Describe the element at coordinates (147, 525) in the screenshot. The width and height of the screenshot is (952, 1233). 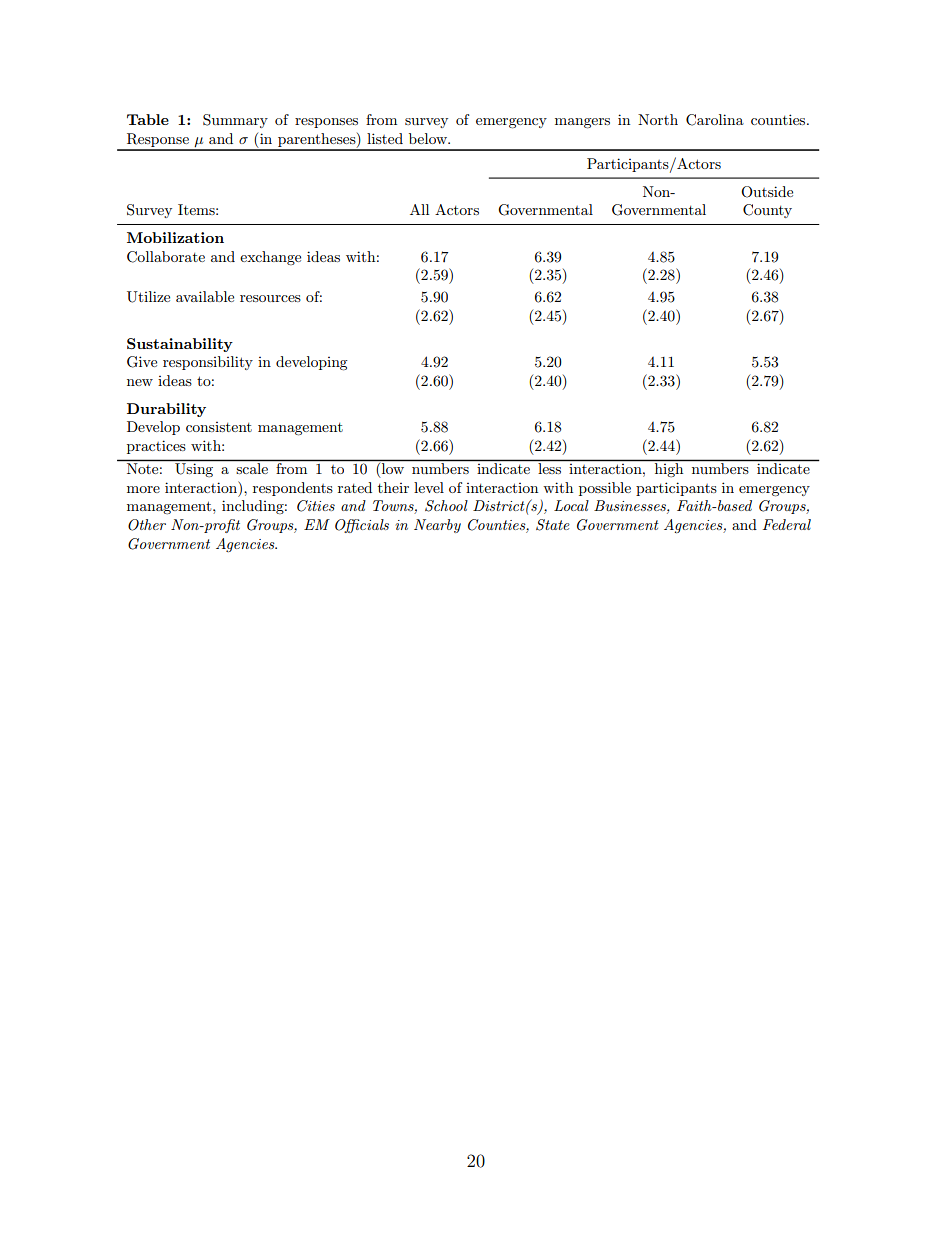
I see `Other` at that location.
